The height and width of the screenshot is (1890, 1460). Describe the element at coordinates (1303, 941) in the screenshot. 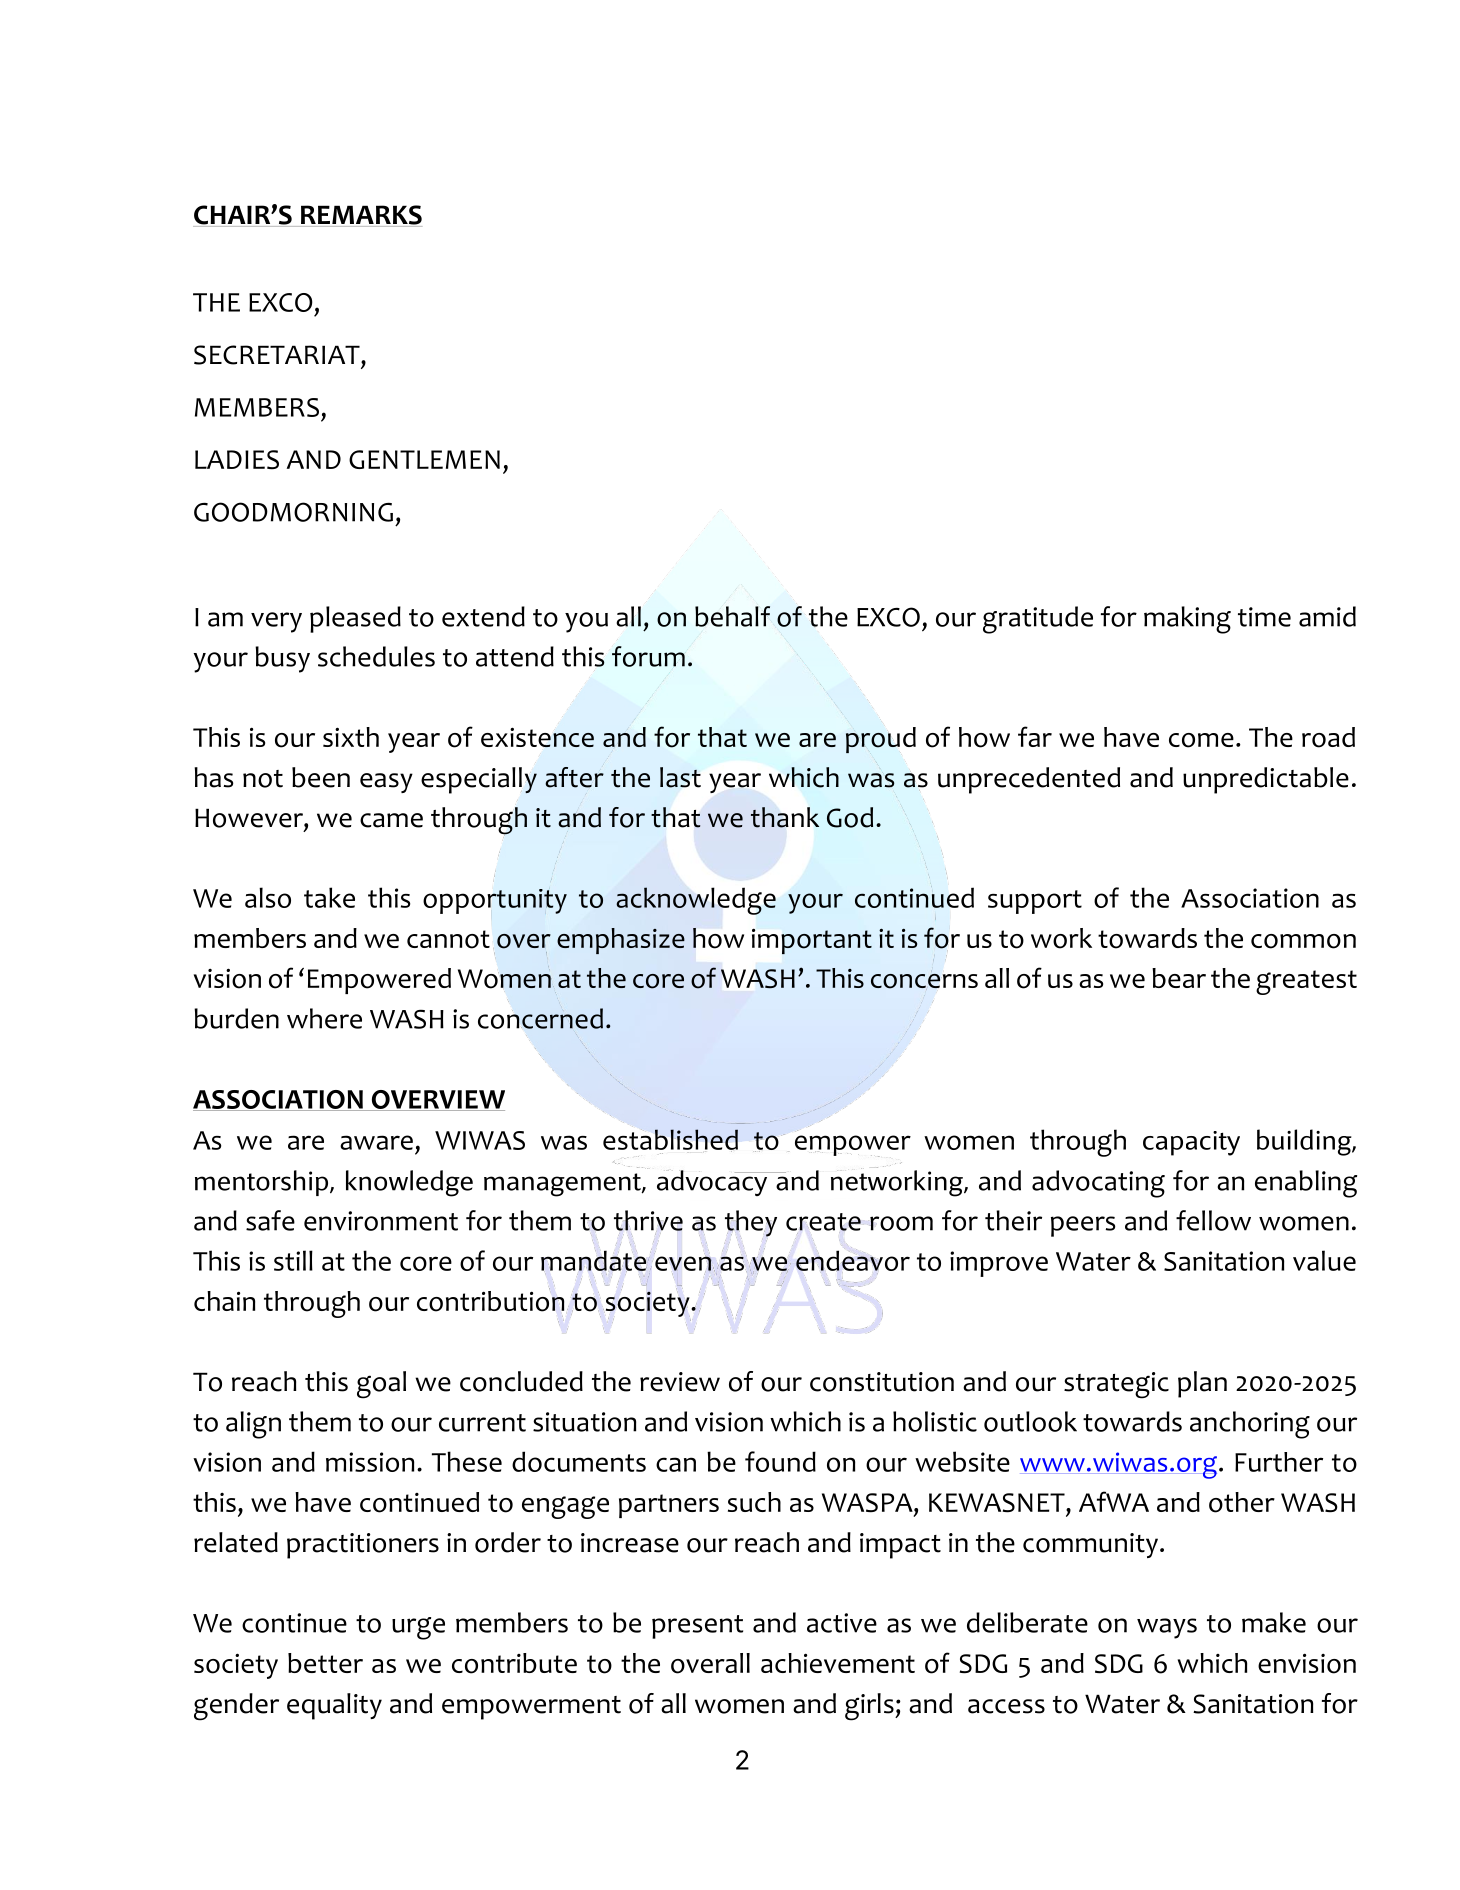

I see `common` at that location.
